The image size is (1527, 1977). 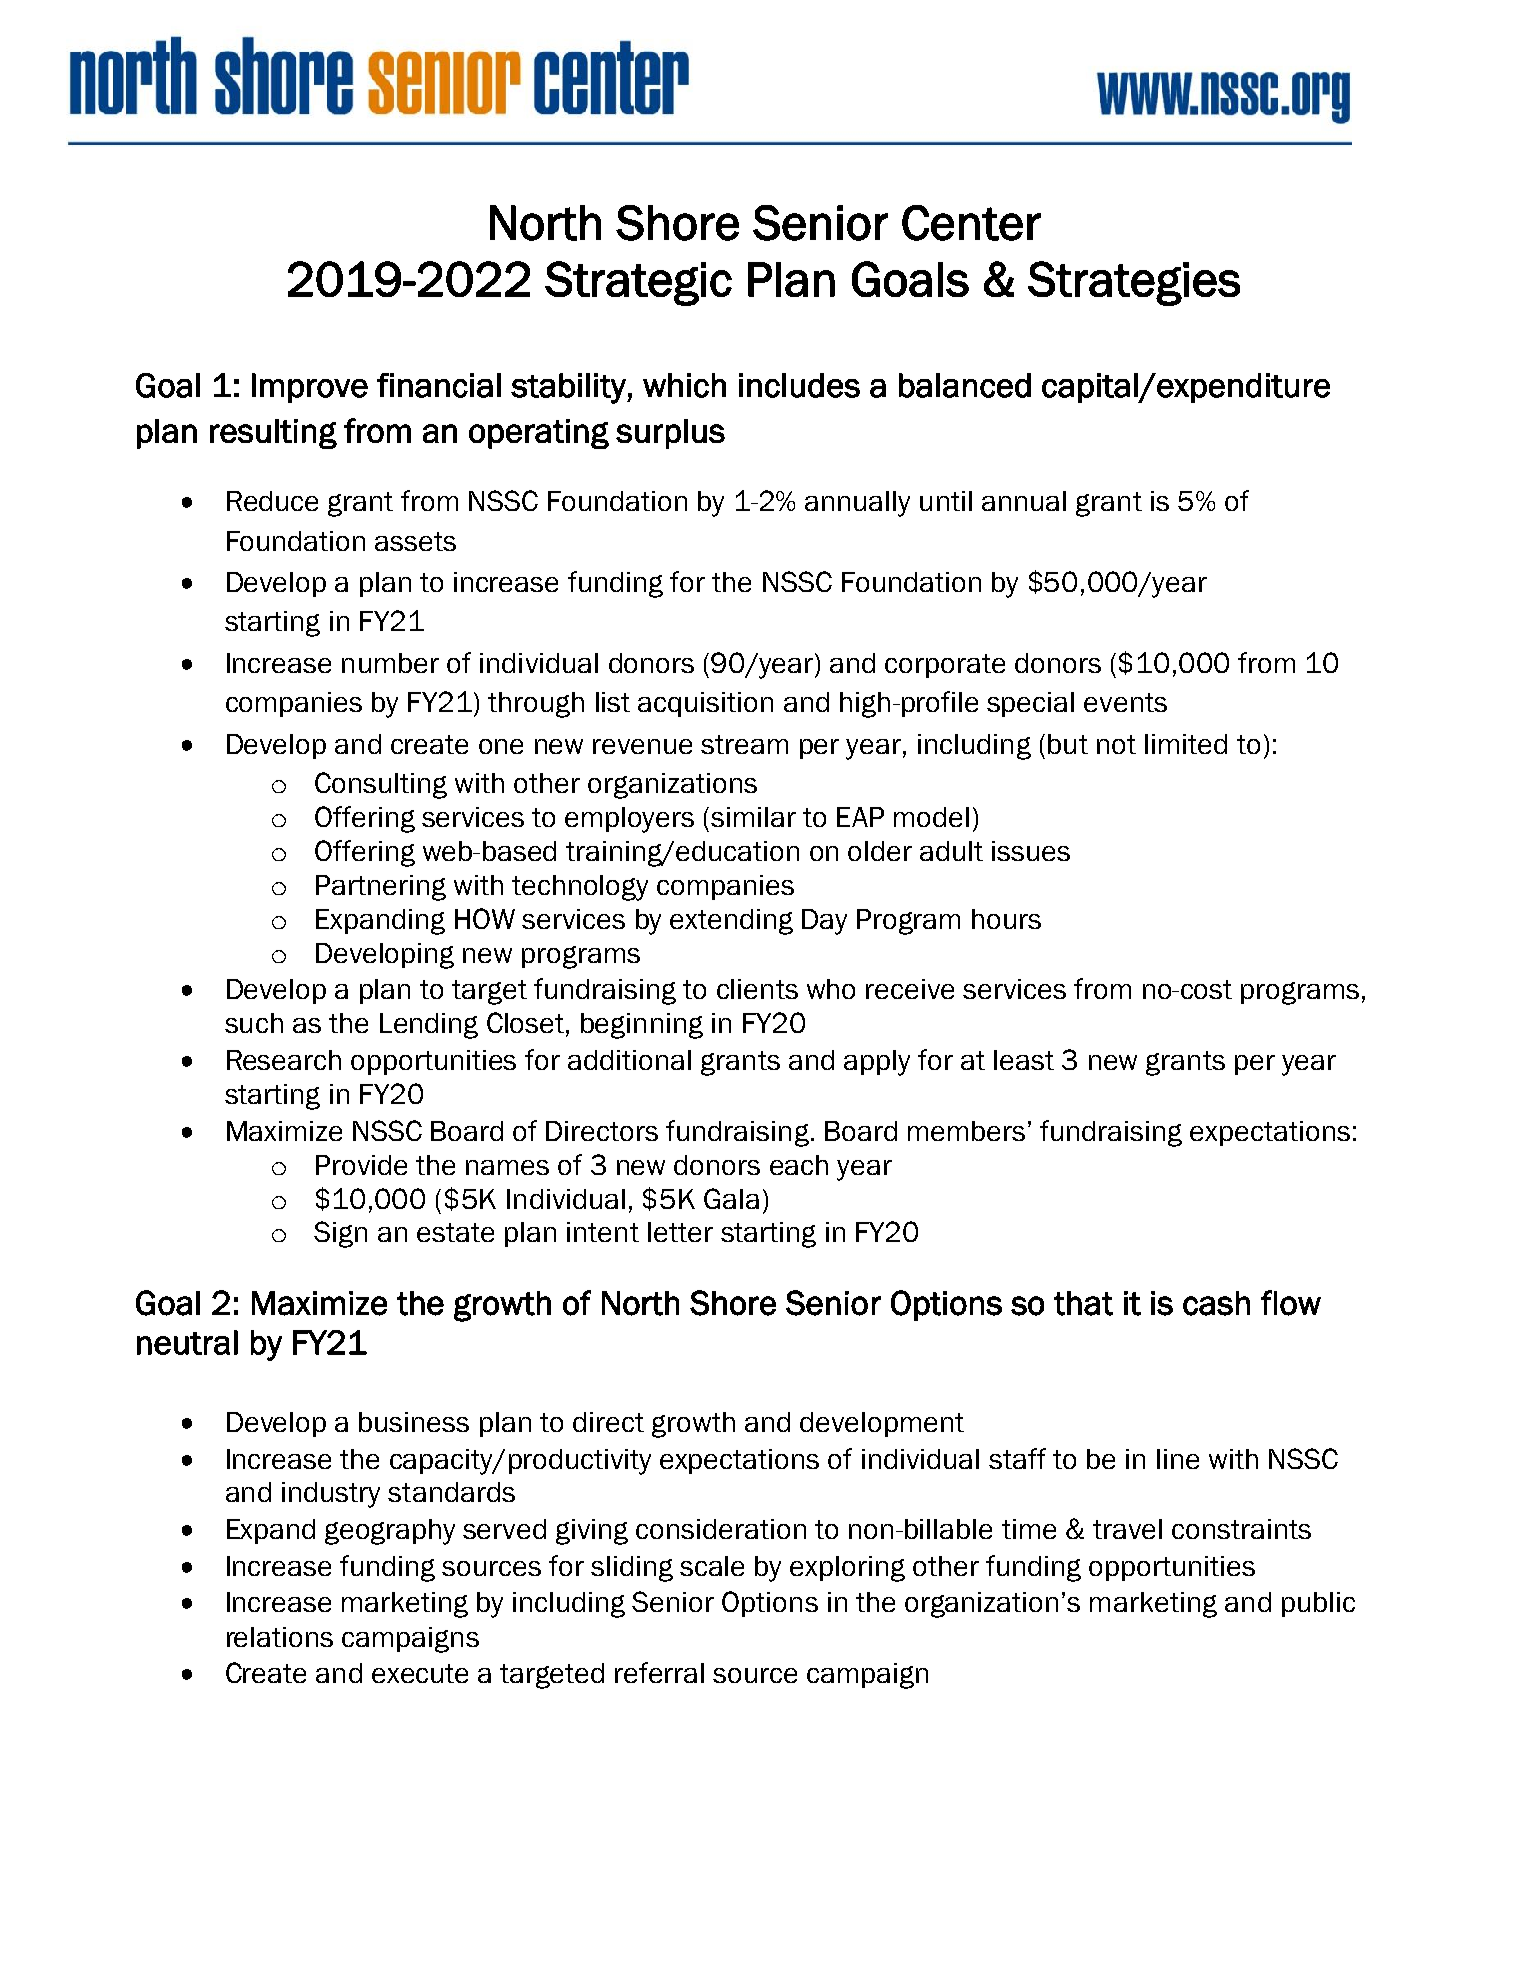 What do you see at coordinates (310, 388) in the image?
I see `Improve` at bounding box center [310, 388].
